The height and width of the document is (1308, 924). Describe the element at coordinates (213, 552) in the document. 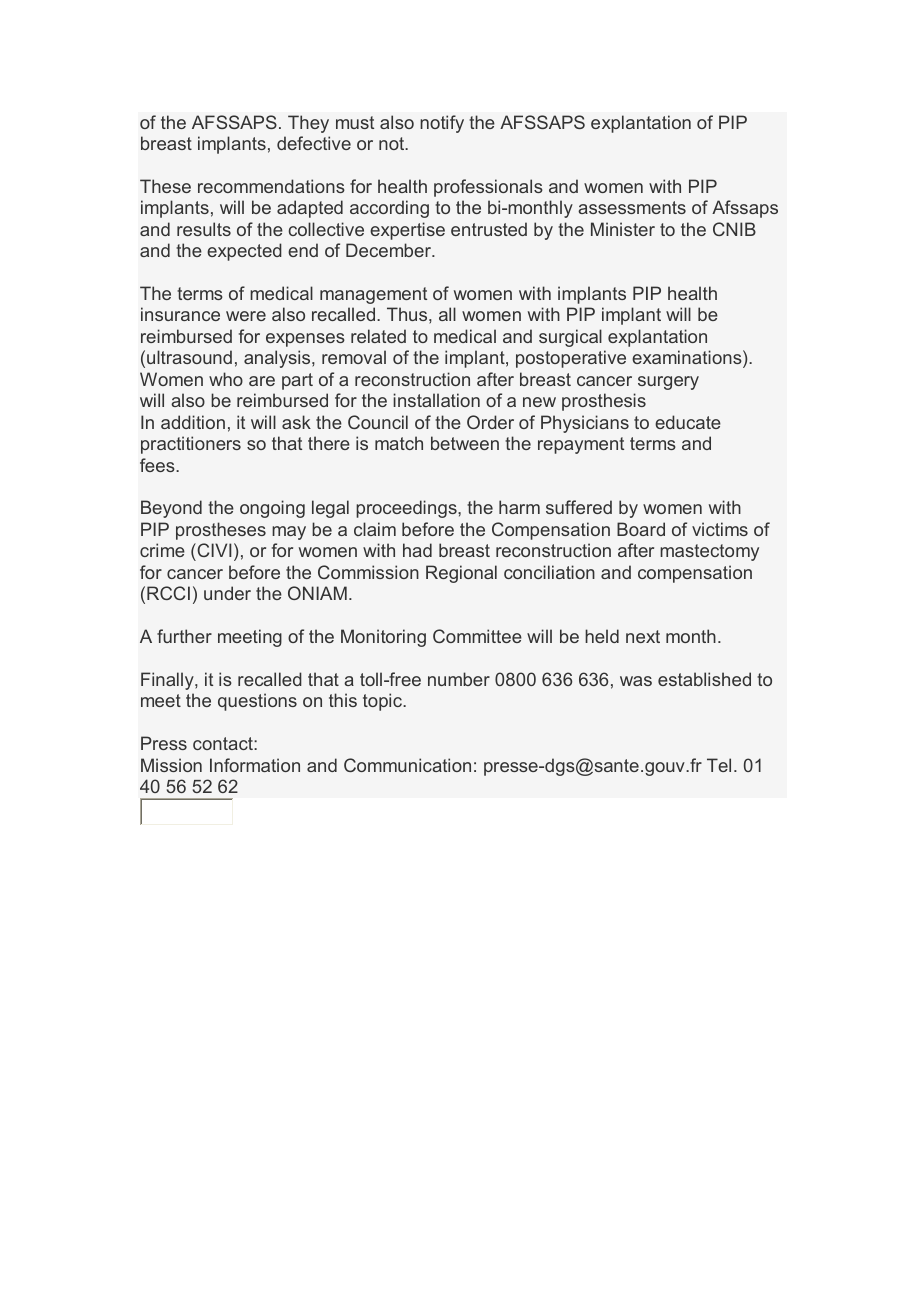

I see `CIVI` at that location.
